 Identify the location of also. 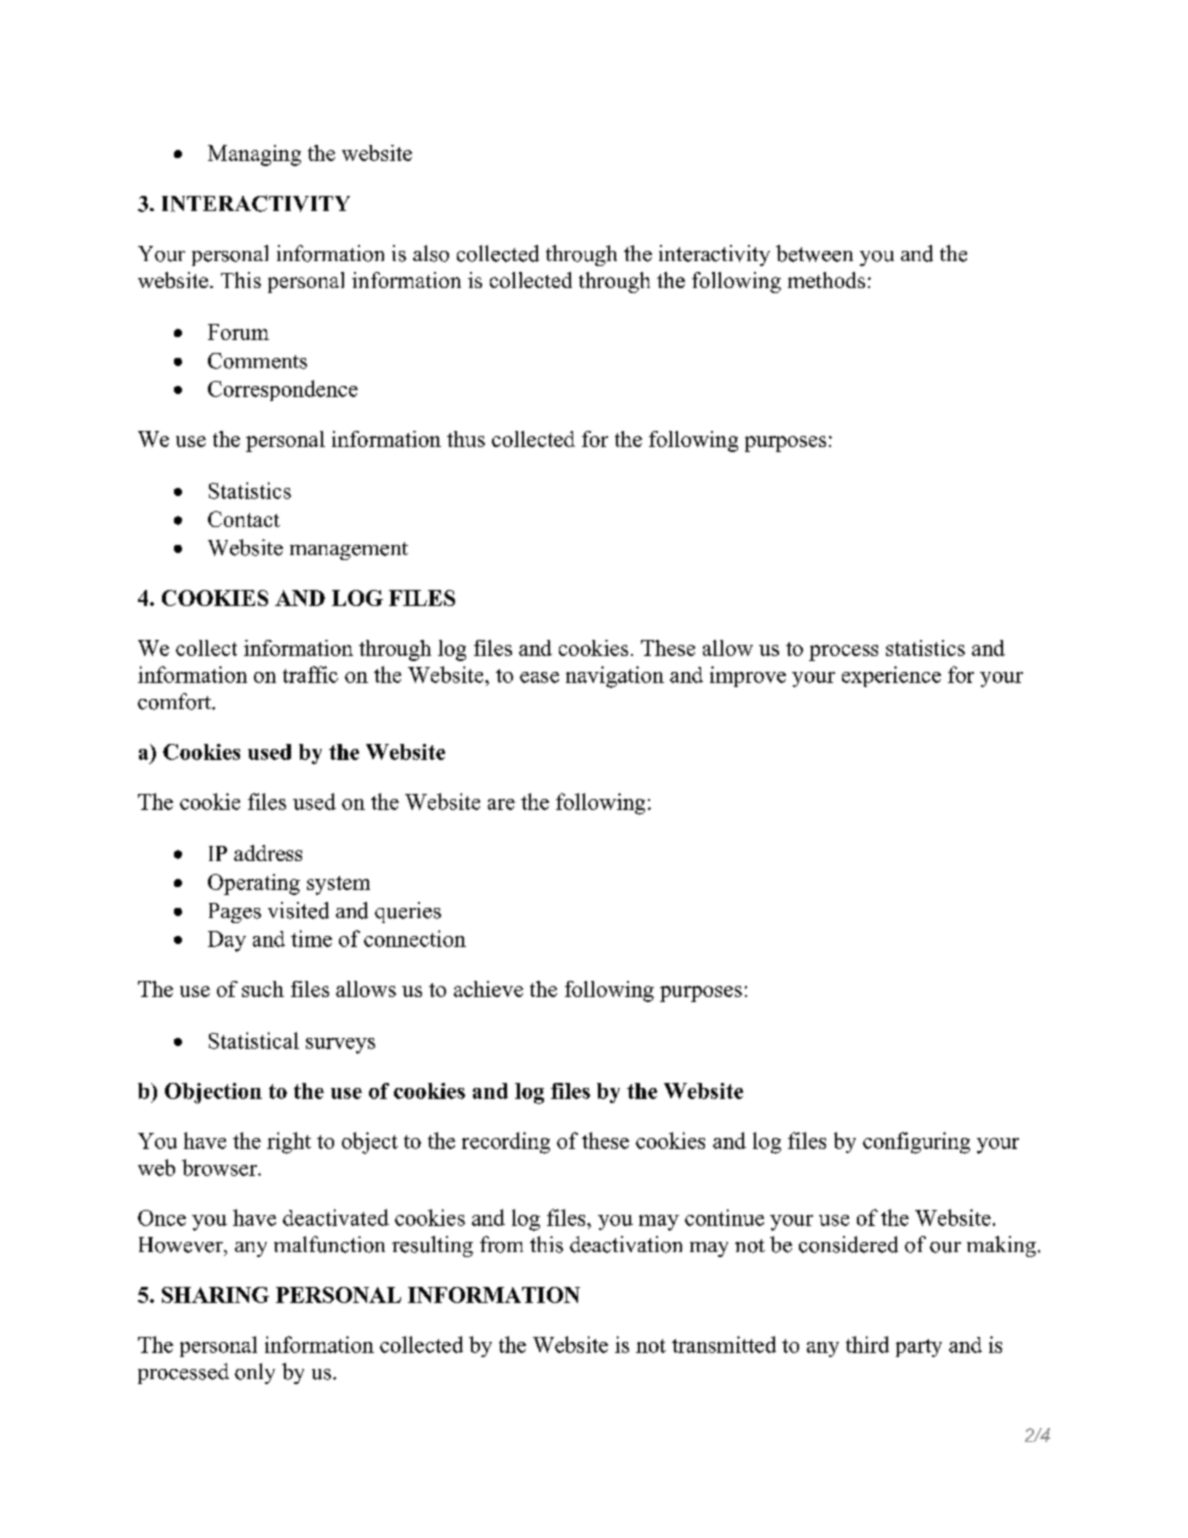
(431, 253).
